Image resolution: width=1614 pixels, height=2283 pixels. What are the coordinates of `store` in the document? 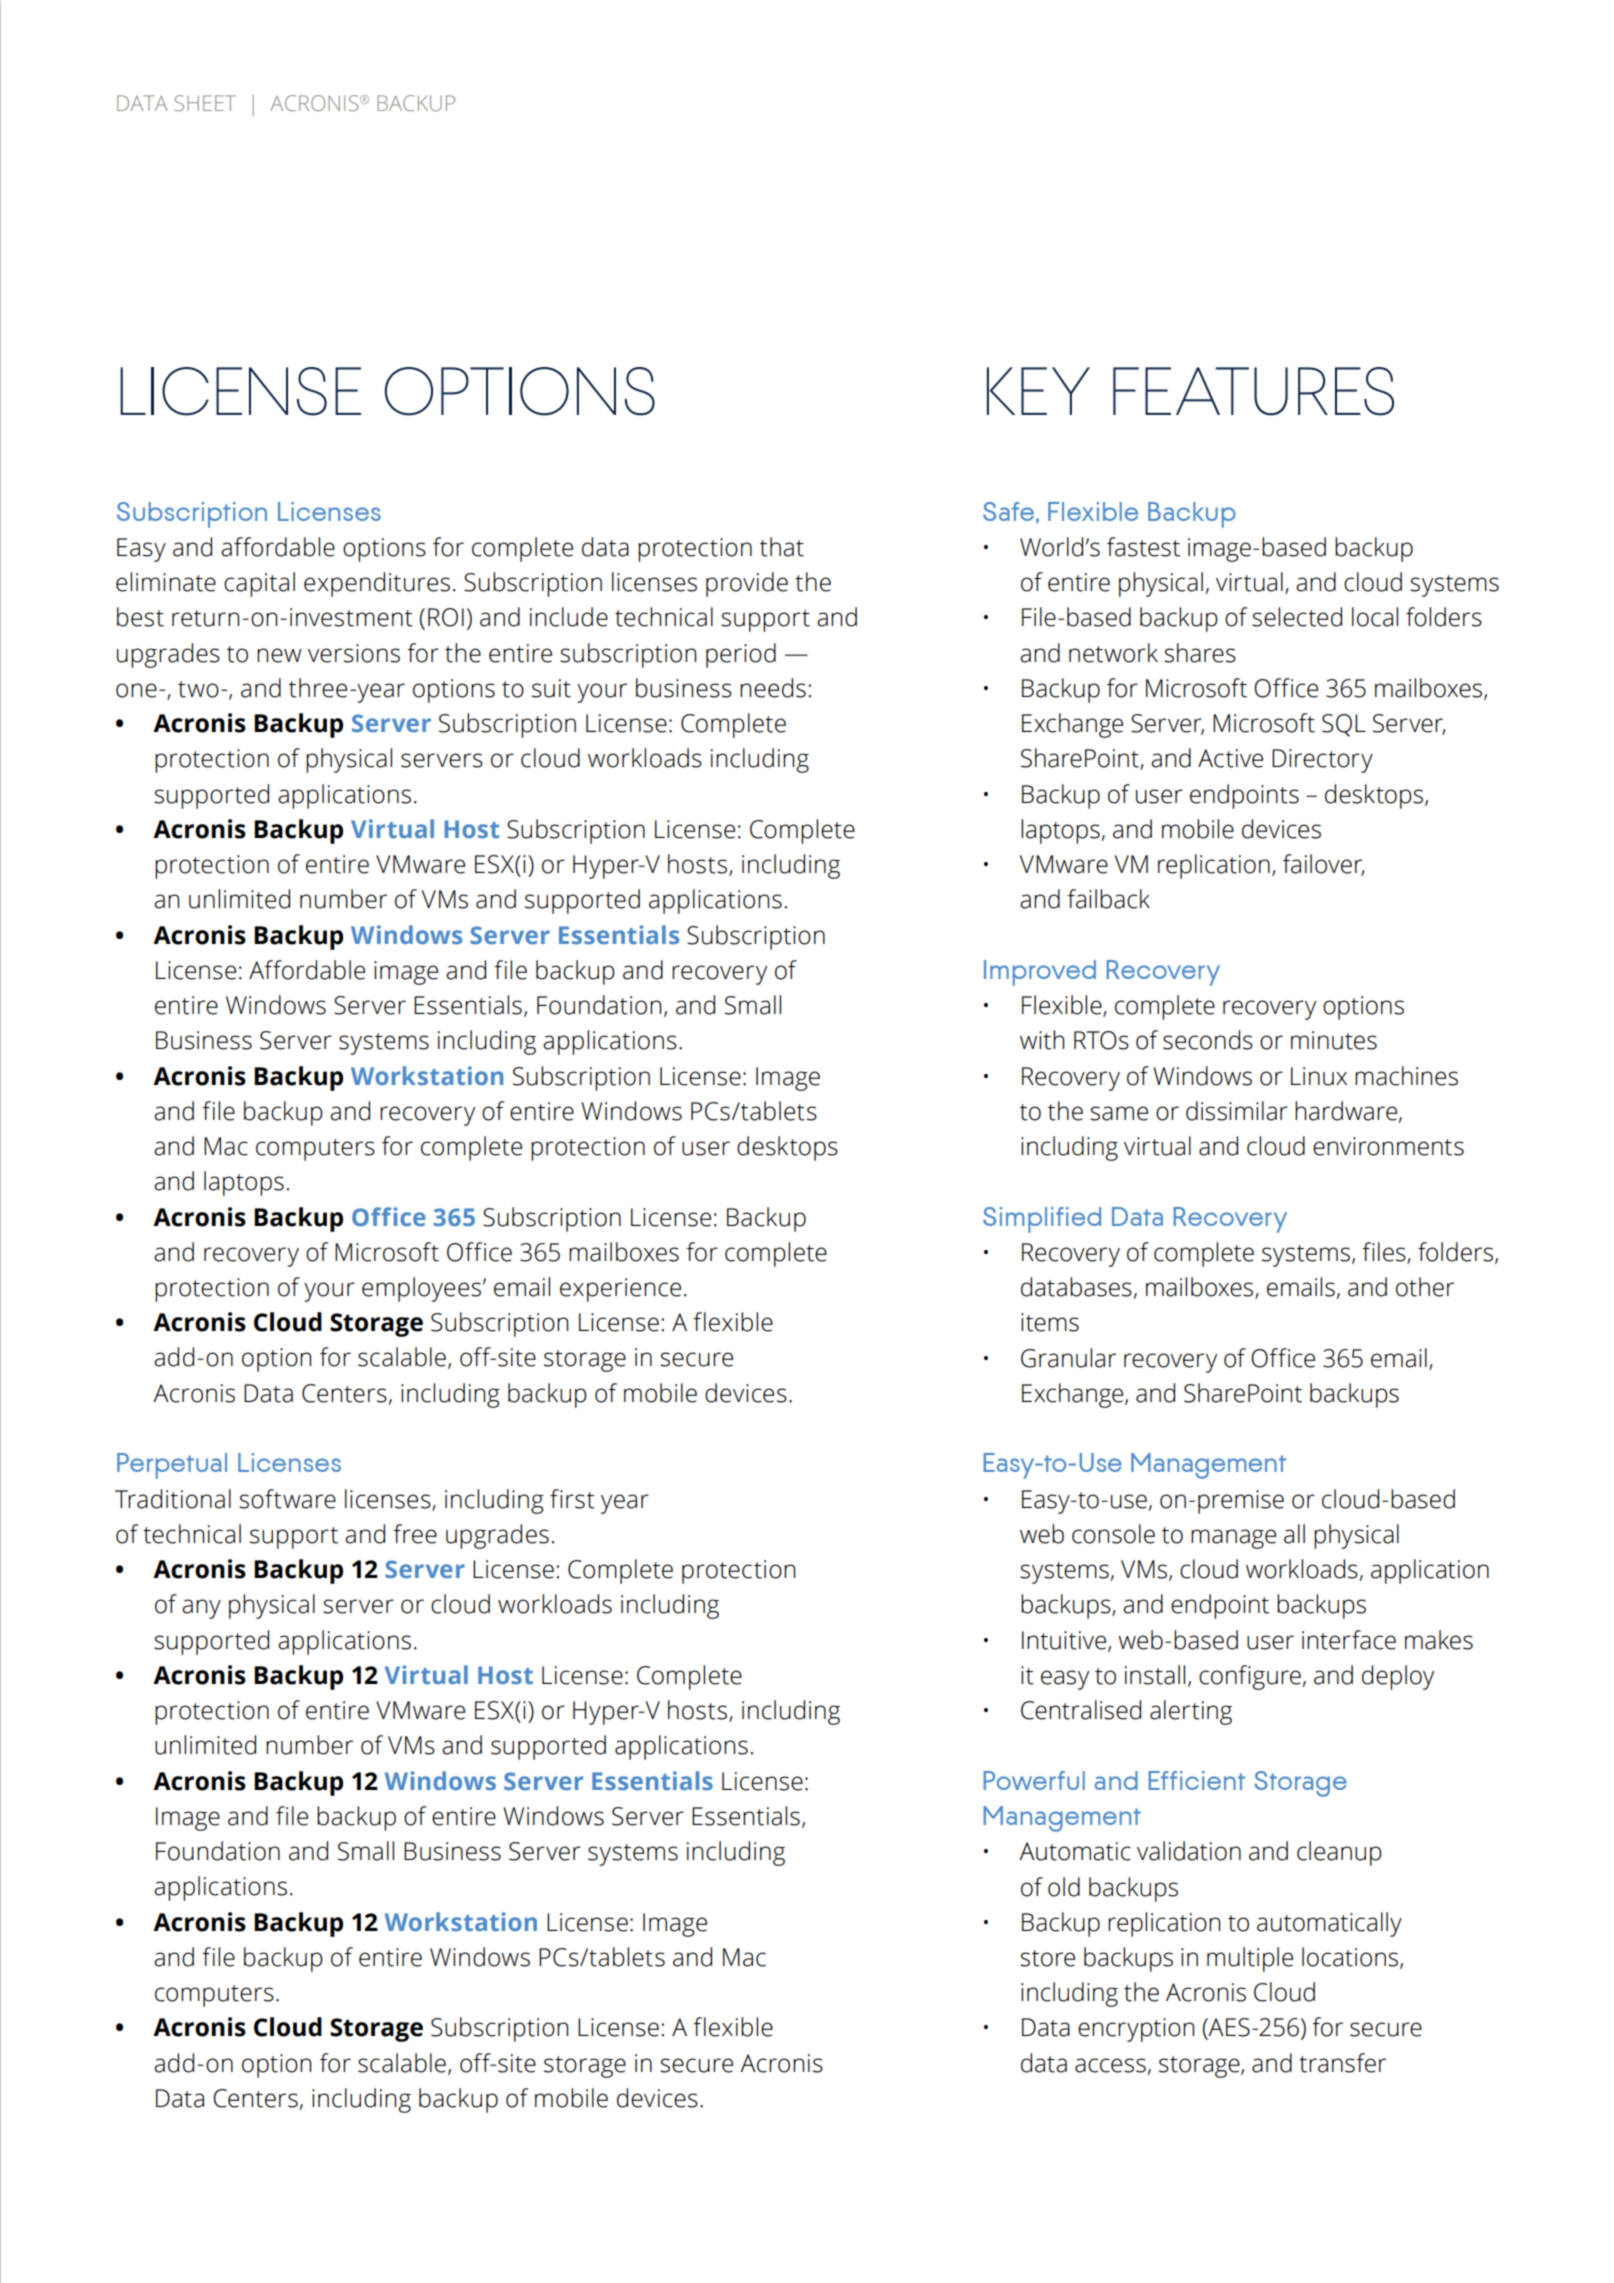 It's located at (1047, 1958).
